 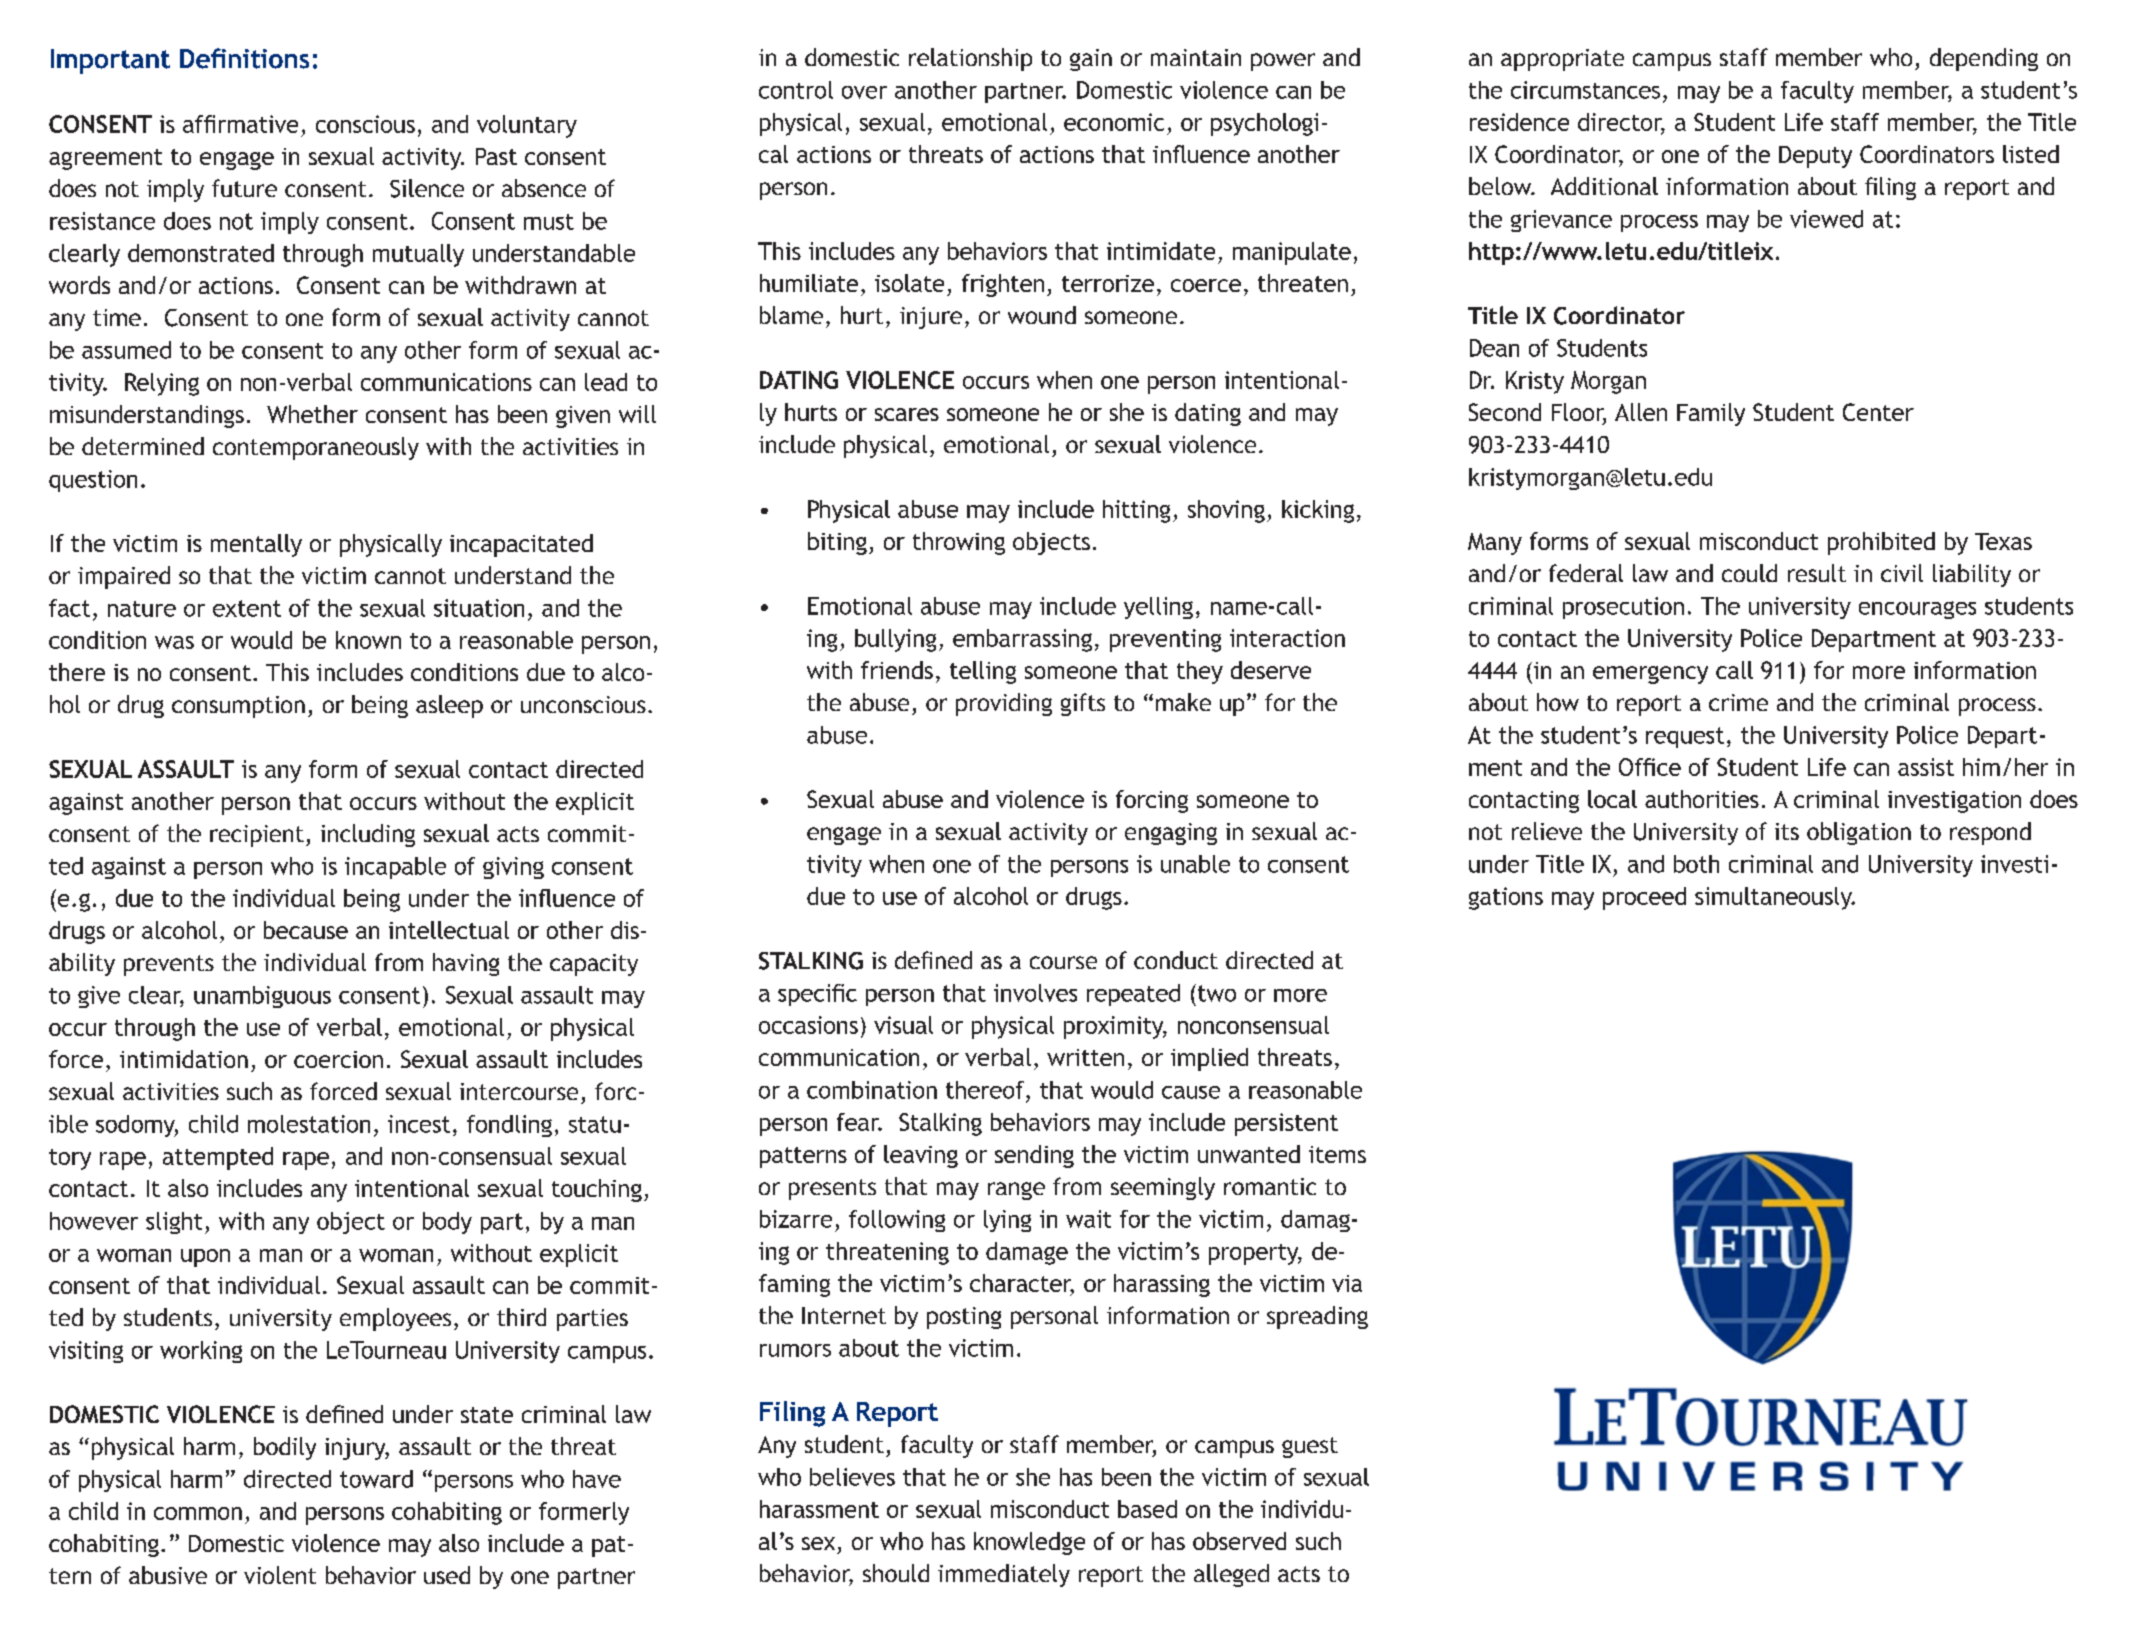 What do you see at coordinates (338, 1059) in the screenshot?
I see `coercion` at bounding box center [338, 1059].
